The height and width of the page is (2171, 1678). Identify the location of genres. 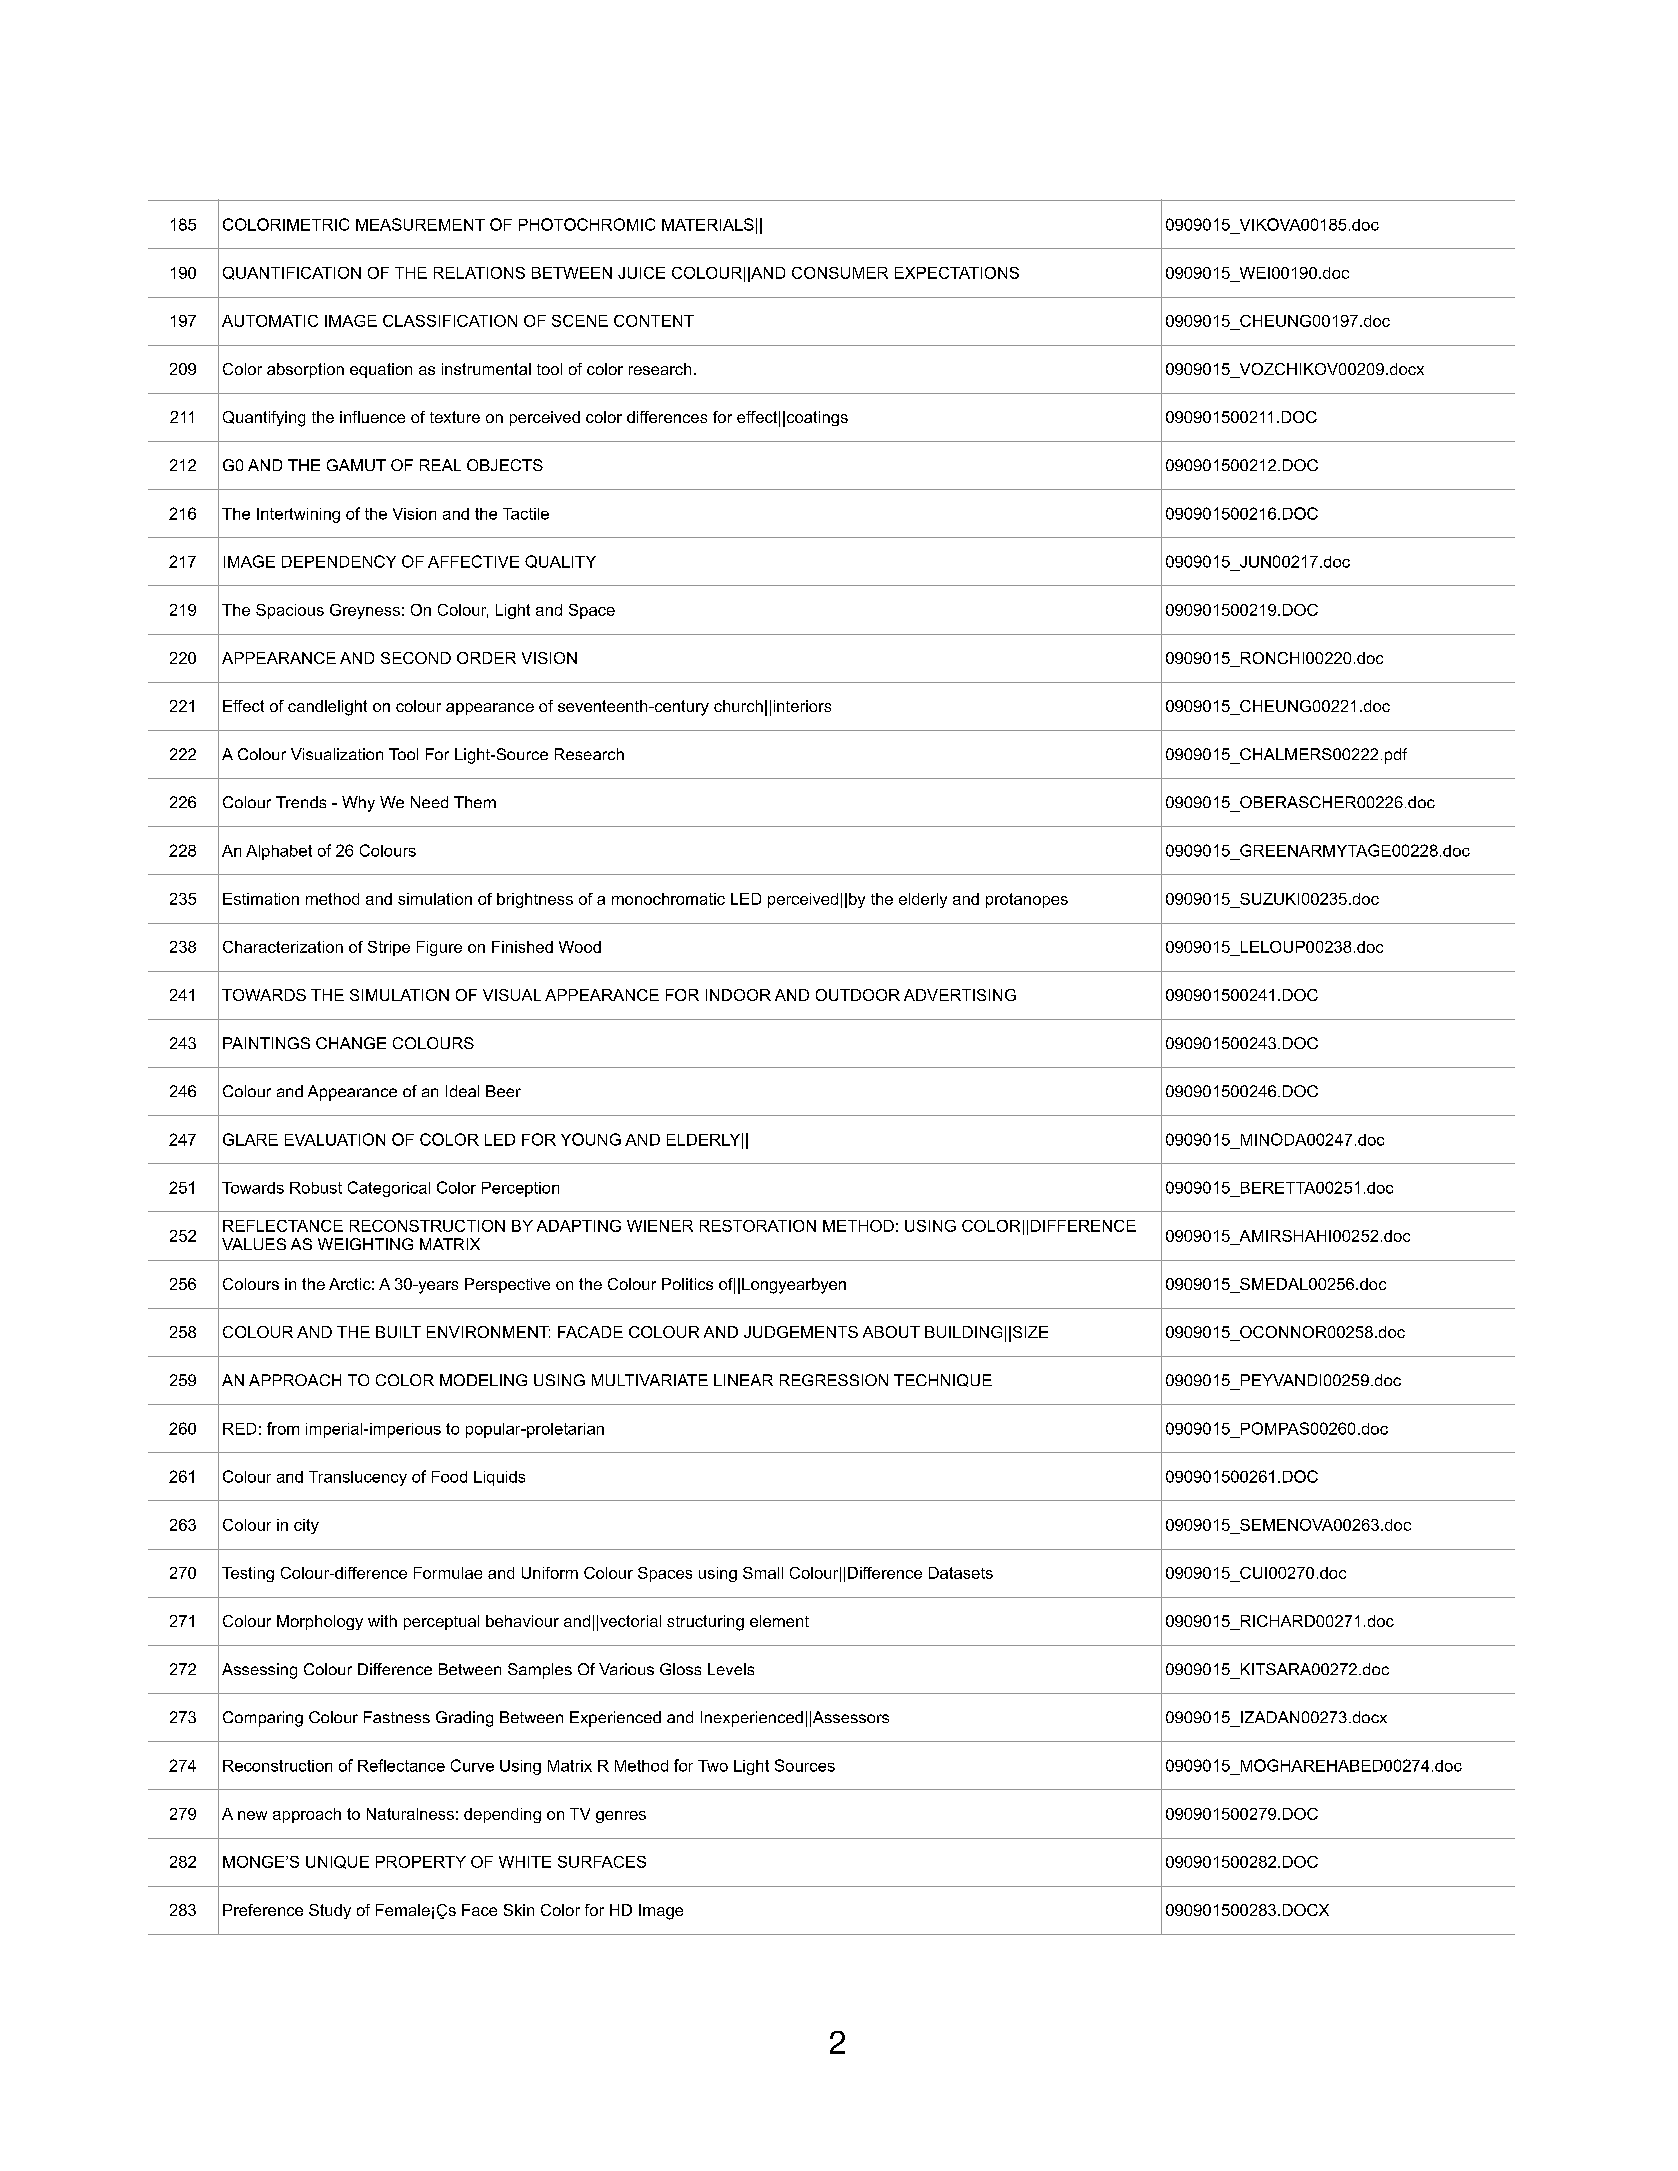
(621, 1817).
